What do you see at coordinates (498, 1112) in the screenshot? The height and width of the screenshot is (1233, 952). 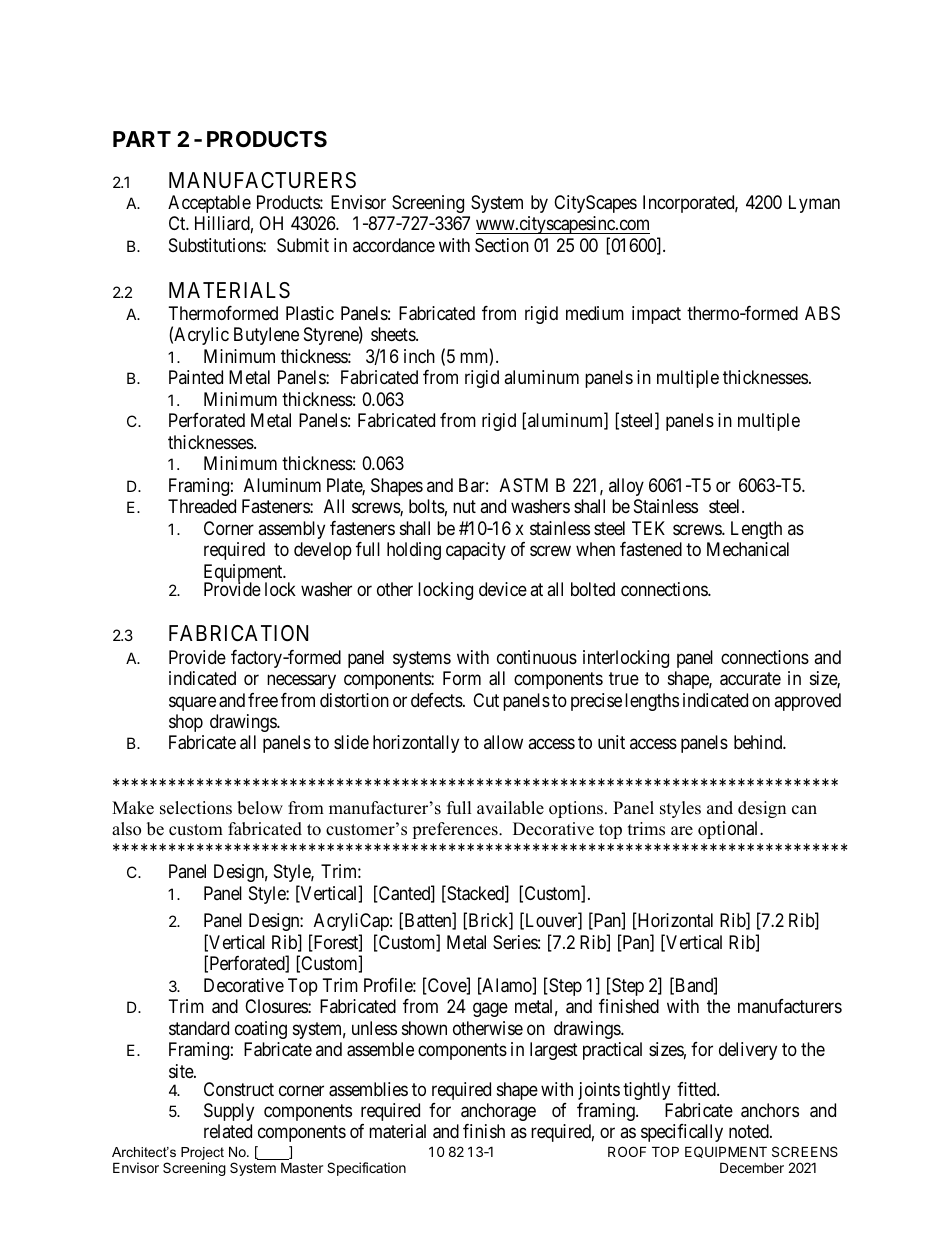 I see `anchorage` at bounding box center [498, 1112].
